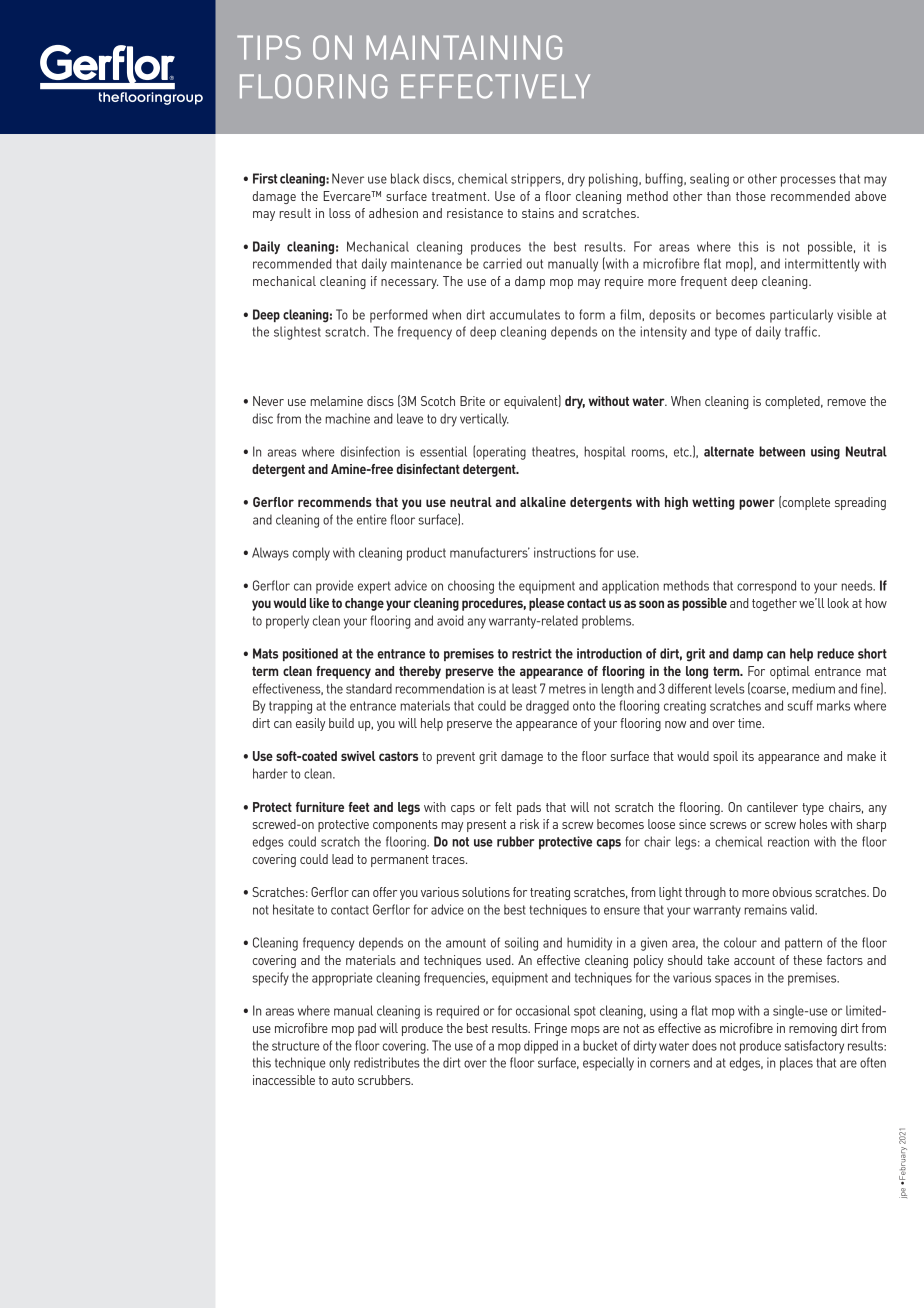 The height and width of the page is (1308, 924). I want to click on mops, so click(585, 1031).
